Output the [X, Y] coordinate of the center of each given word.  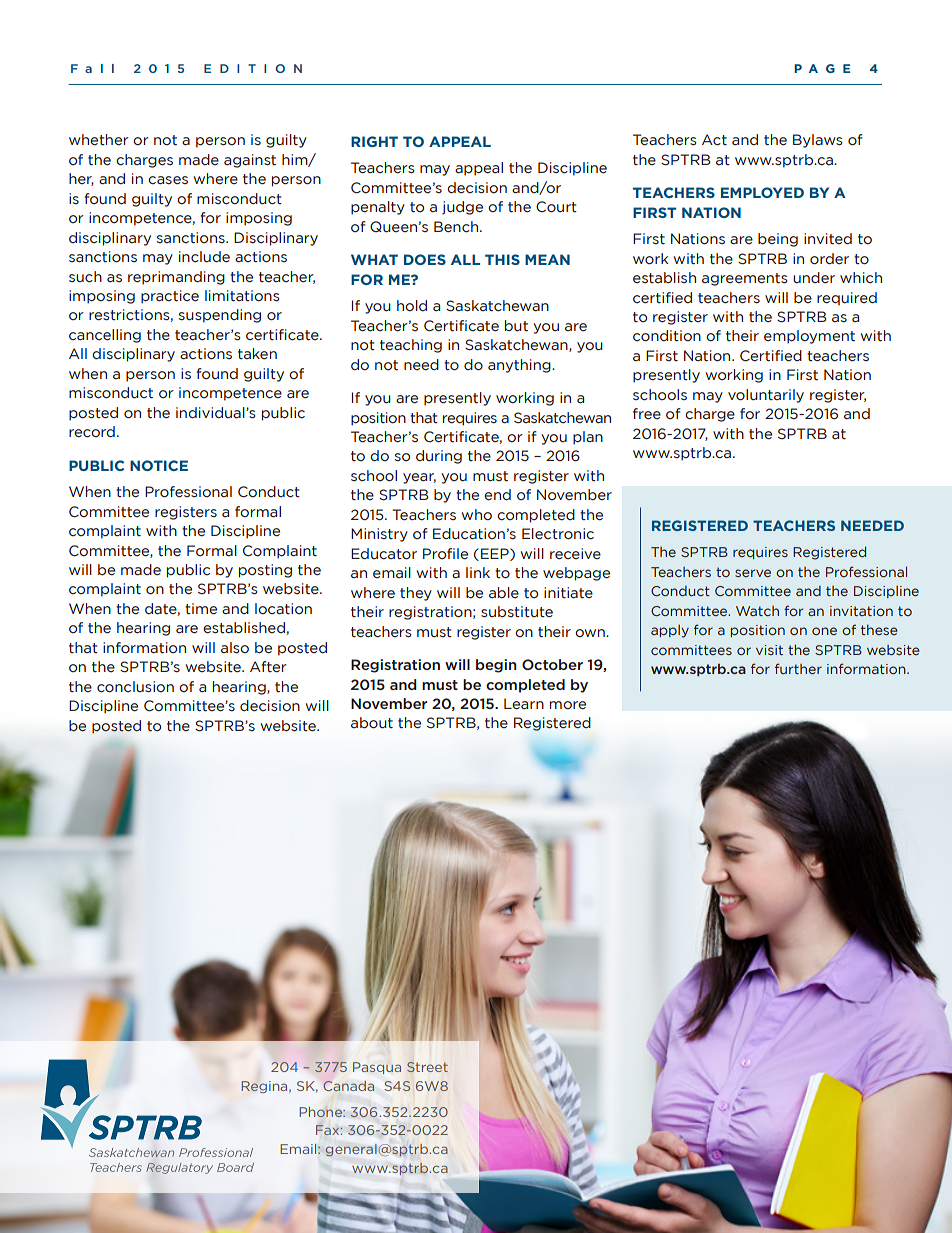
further [798, 668]
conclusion [135, 687]
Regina [265, 1087]
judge [462, 208]
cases [168, 180]
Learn [524, 704]
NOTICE [159, 465]
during [439, 457]
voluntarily [766, 396]
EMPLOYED [762, 192]
